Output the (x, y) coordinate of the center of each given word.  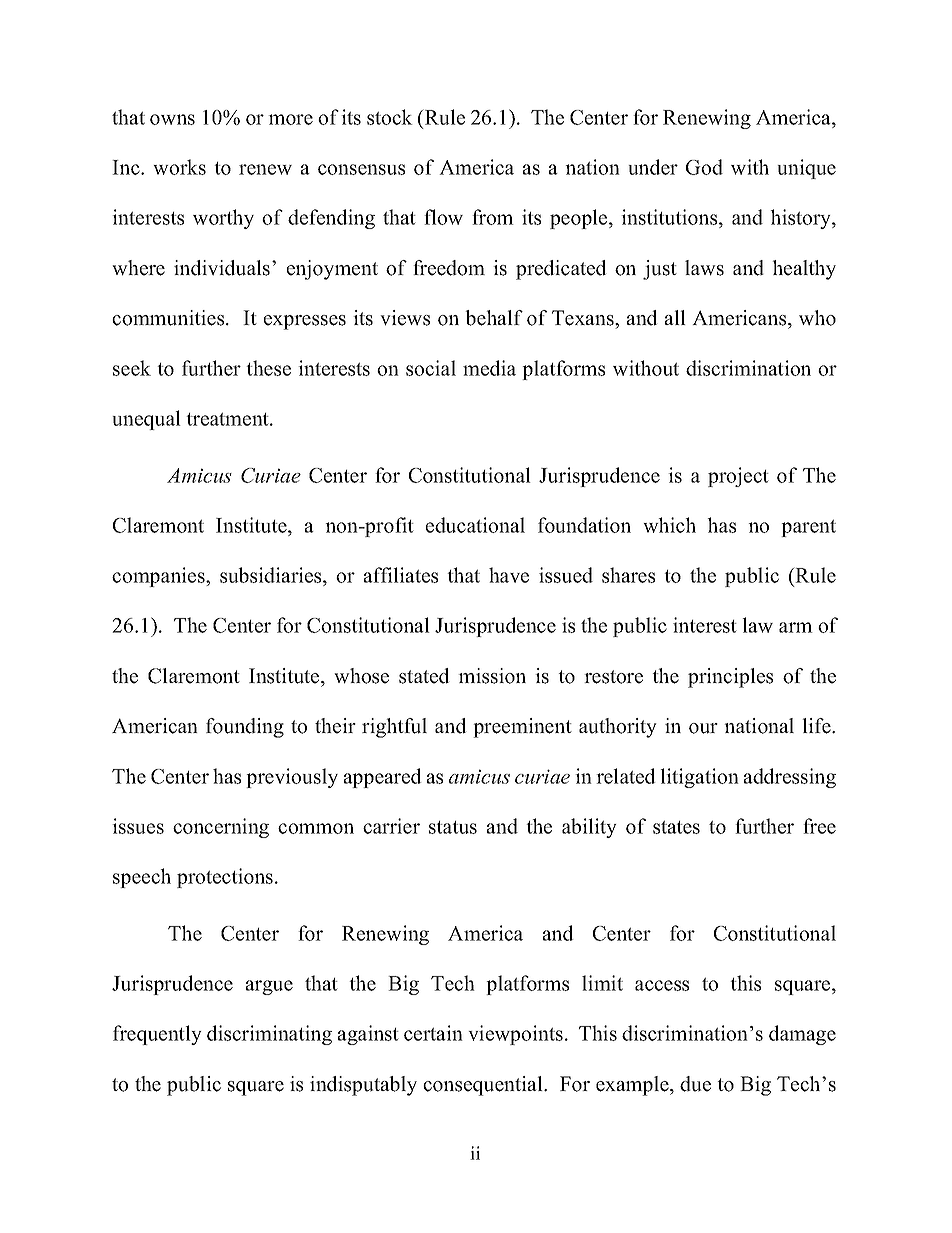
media (489, 368)
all (675, 317)
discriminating (269, 1035)
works (179, 167)
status (453, 827)
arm (796, 627)
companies (159, 577)
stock (390, 117)
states (676, 827)
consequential (484, 1086)
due (695, 1084)
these (268, 368)
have (509, 575)
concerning (221, 828)
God (704, 167)
